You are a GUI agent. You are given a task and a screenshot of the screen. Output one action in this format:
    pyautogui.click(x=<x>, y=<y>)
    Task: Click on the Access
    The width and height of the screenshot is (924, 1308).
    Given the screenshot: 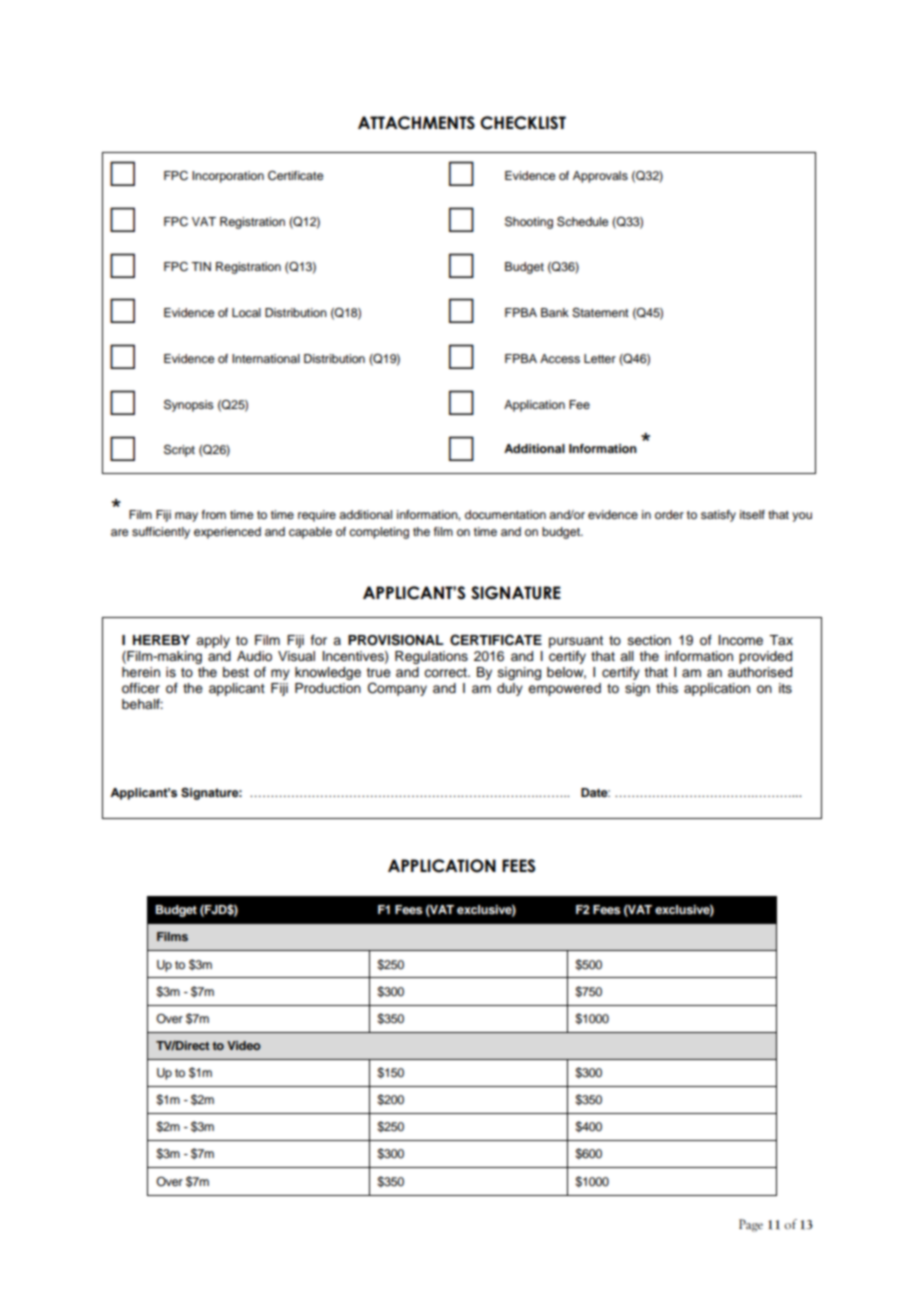 What is the action you would take?
    pyautogui.click(x=560, y=358)
